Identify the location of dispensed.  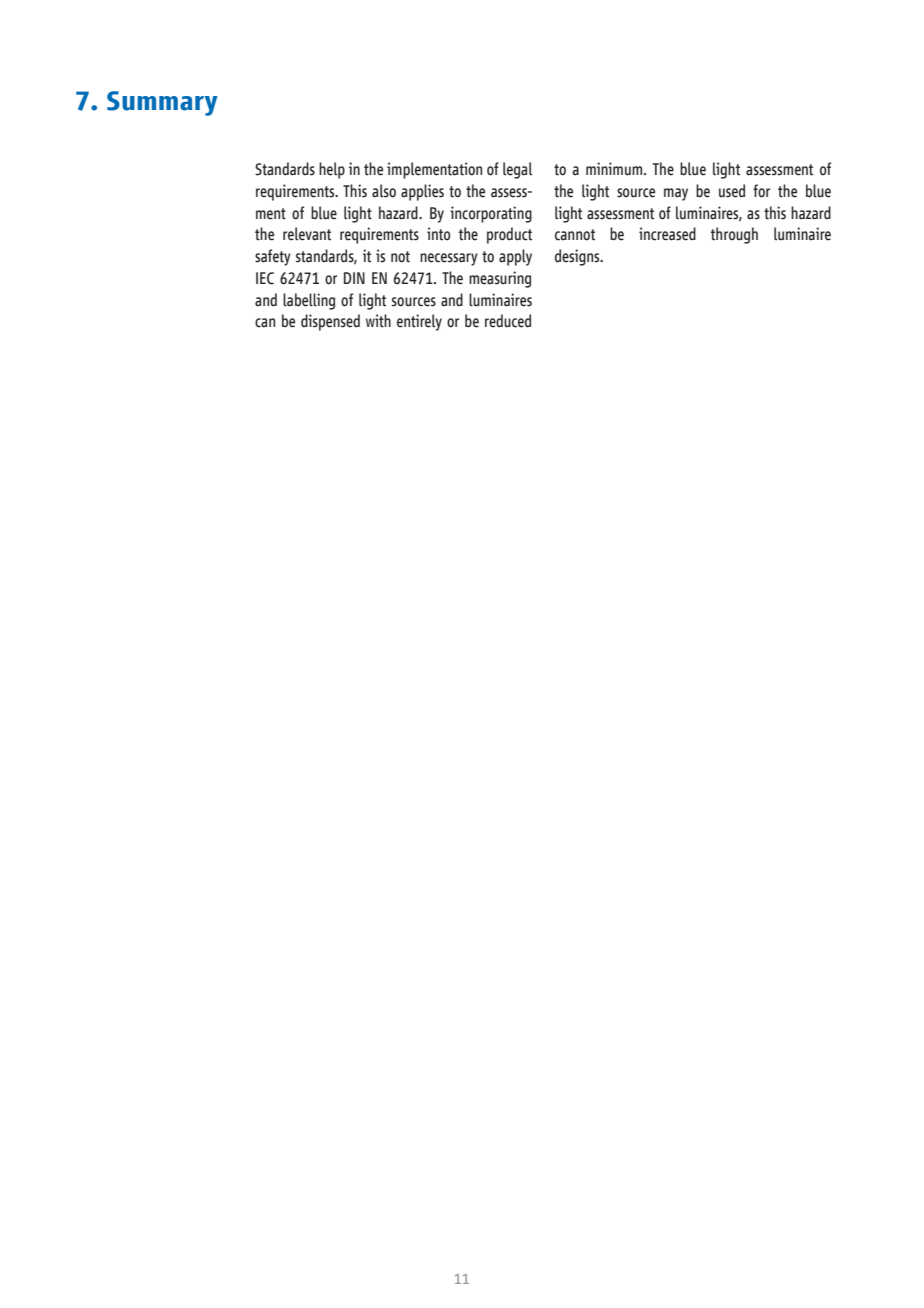
(330, 322).
